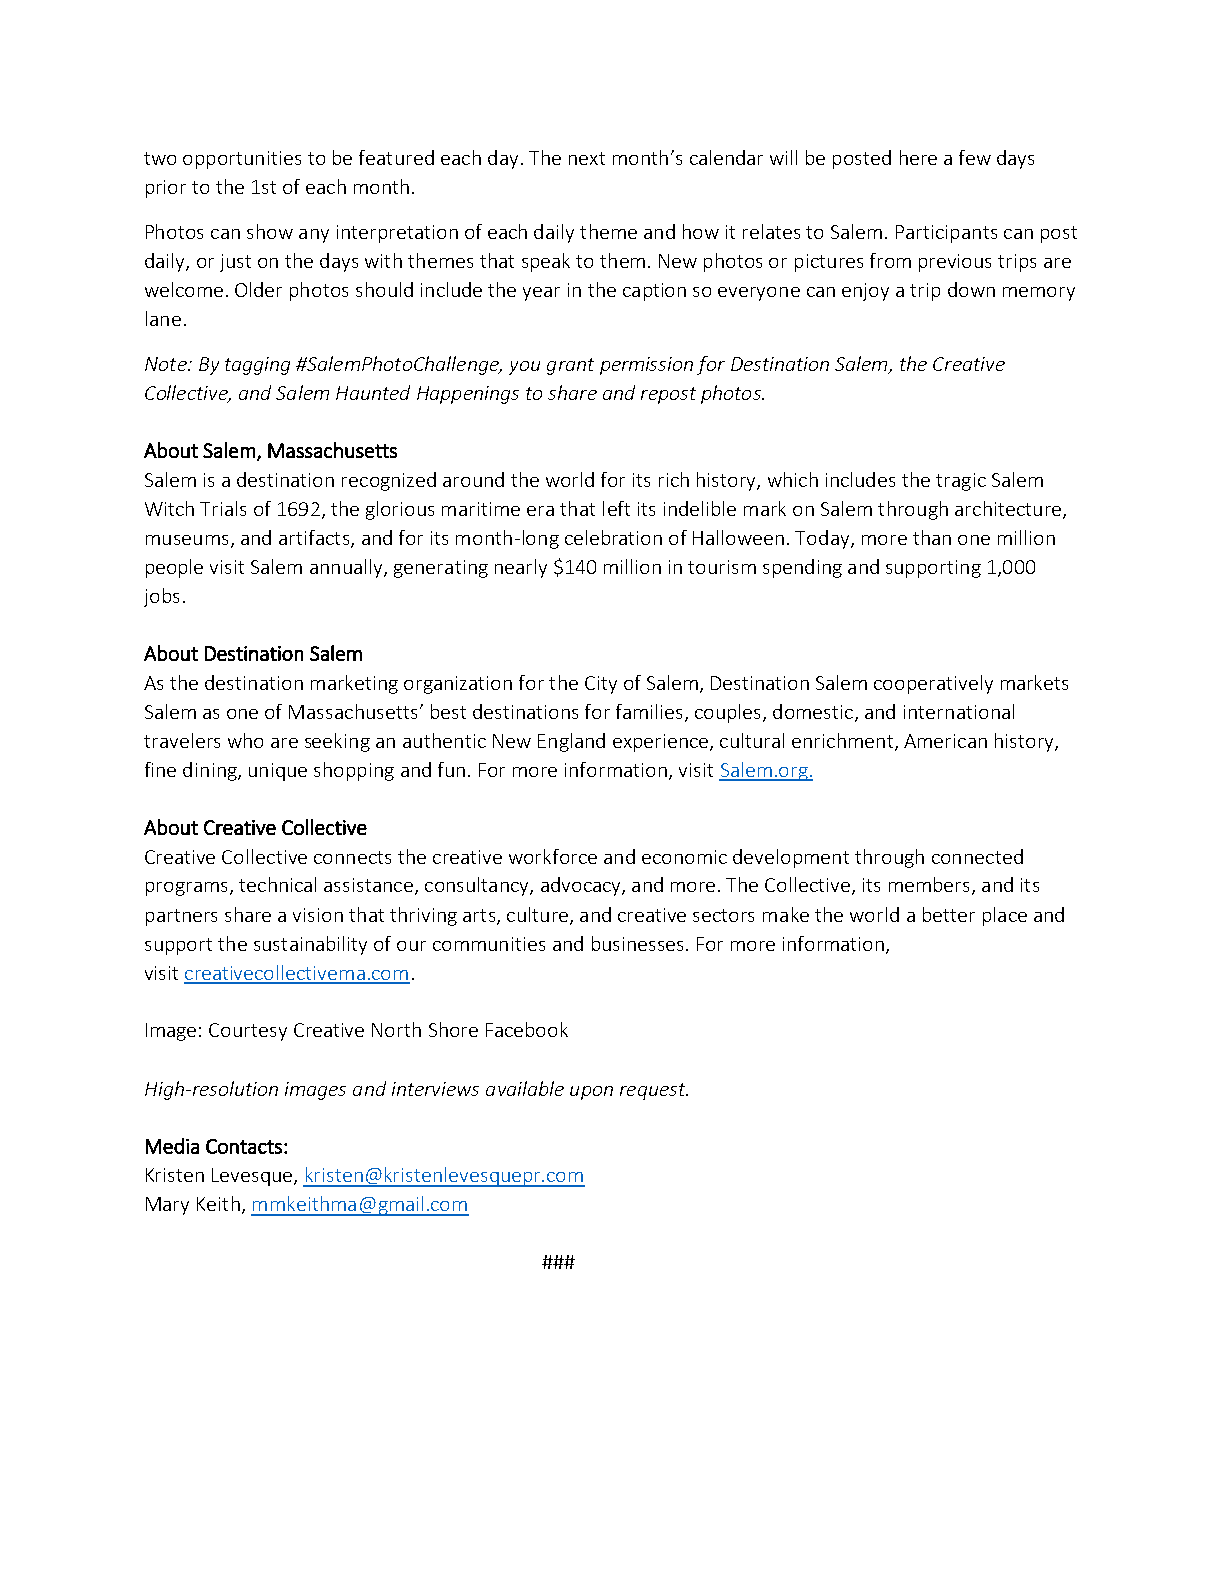  I want to click on who, so click(245, 740).
